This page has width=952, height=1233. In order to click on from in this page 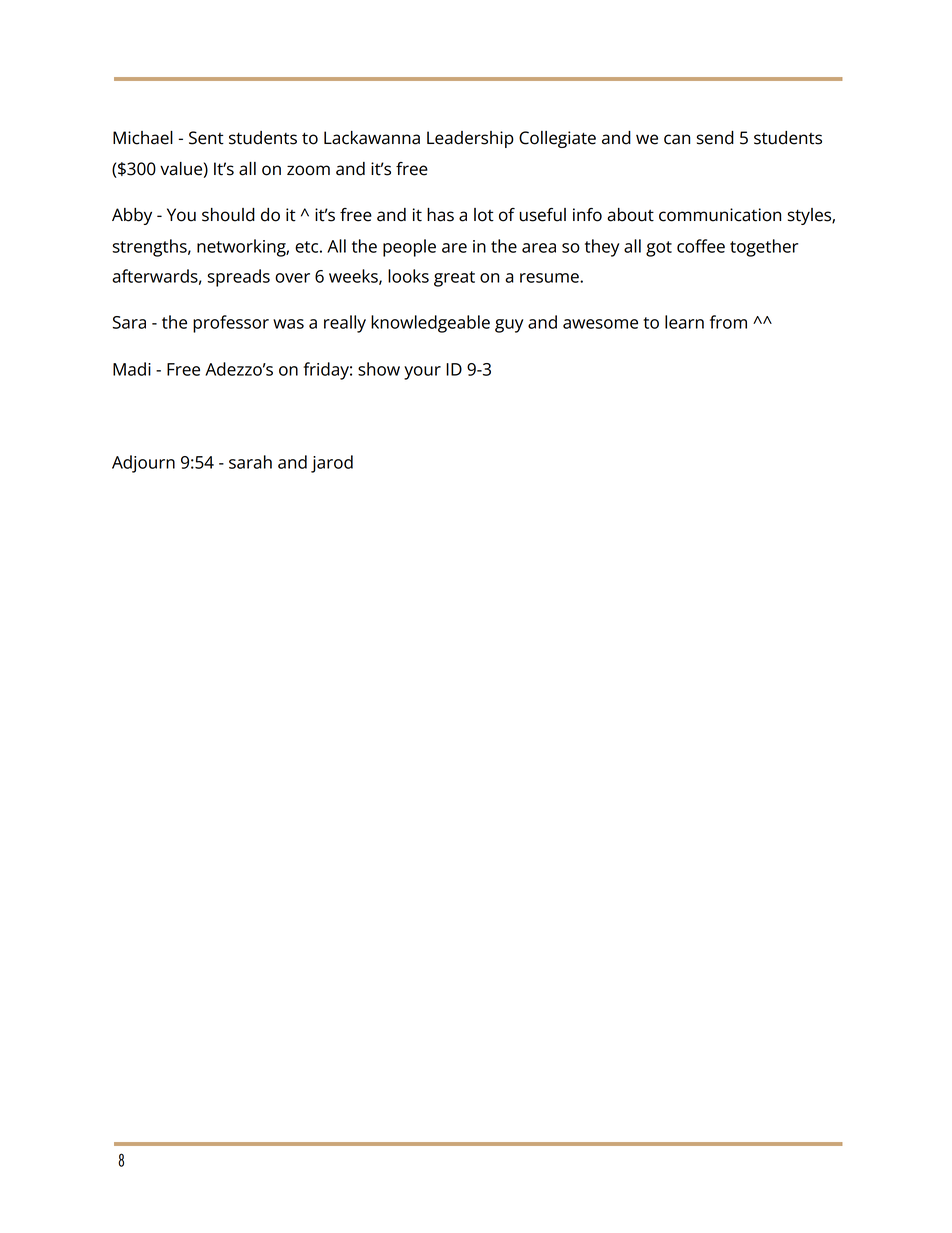, I will do `click(728, 322)`.
